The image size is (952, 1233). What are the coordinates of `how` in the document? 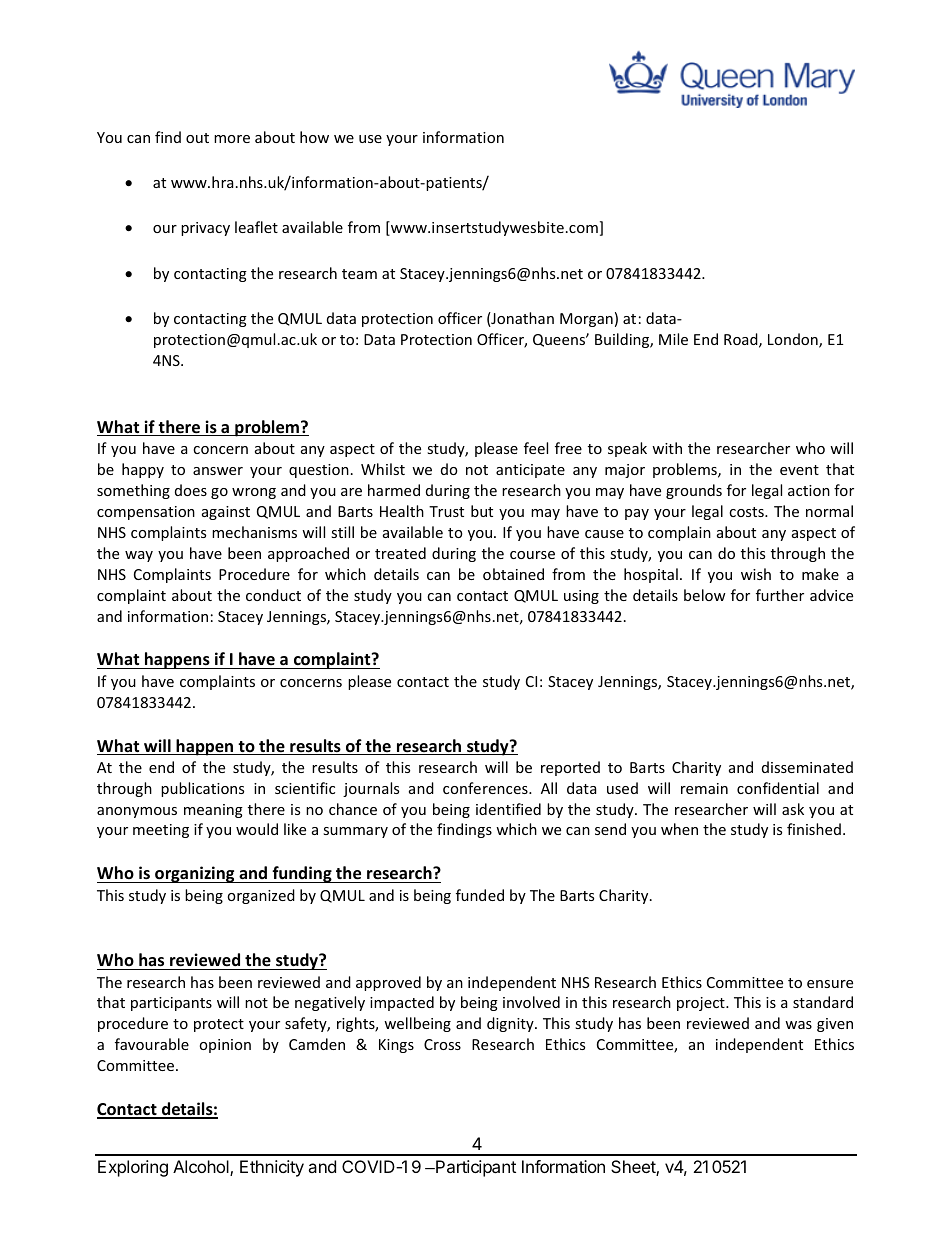 It's located at (314, 137).
